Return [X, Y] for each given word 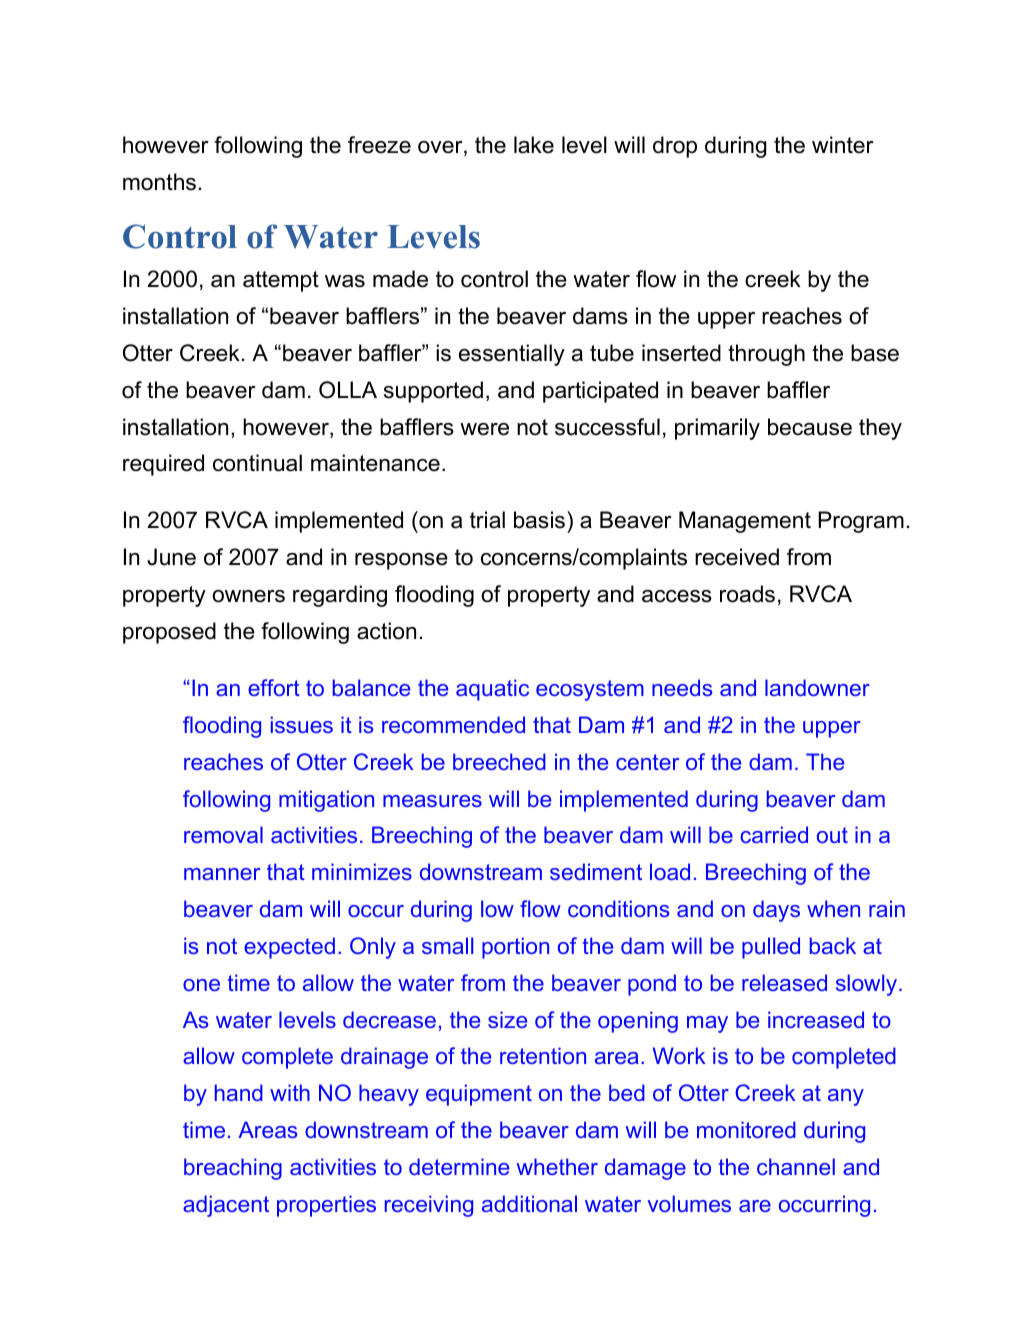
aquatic [492, 690]
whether [557, 1166]
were [484, 429]
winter [843, 145]
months [159, 182]
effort [274, 687]
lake [534, 145]
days [776, 911]
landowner [817, 687]
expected [289, 948]
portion [515, 948]
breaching [233, 1169]
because [810, 427]
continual [257, 463]
